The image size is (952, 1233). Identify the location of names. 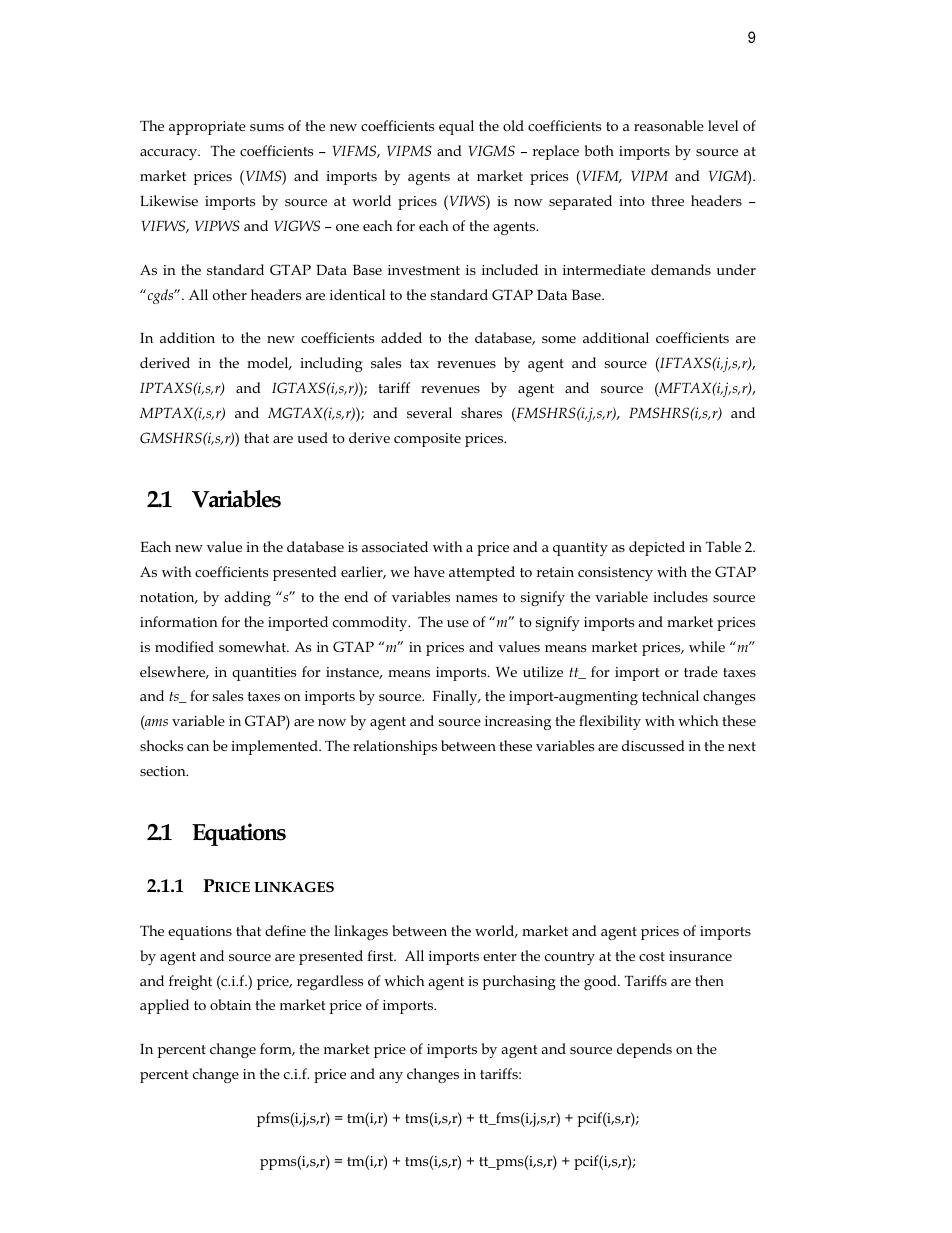
(476, 598).
